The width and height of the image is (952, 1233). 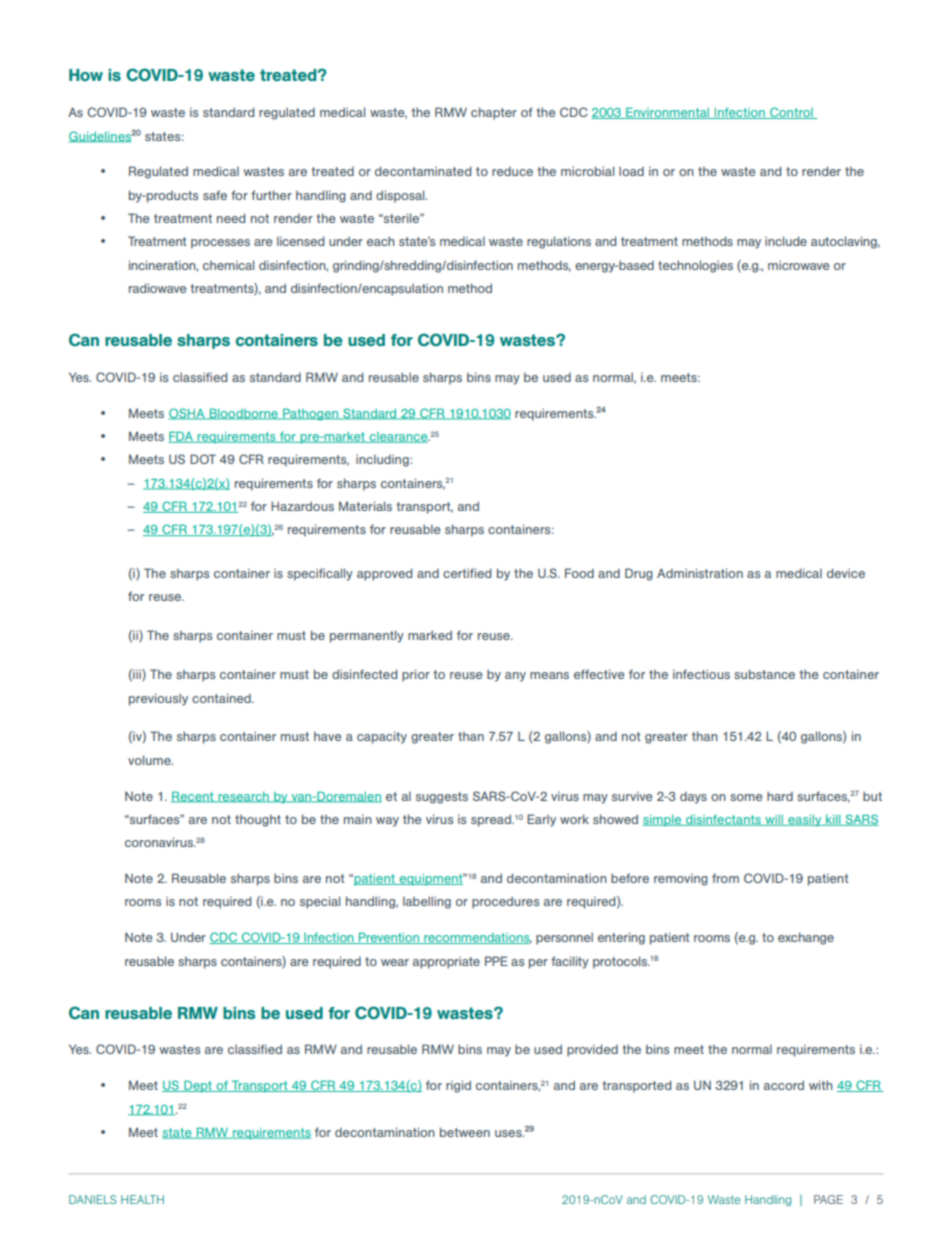 What do you see at coordinates (764, 674) in the image?
I see `substance` at bounding box center [764, 674].
